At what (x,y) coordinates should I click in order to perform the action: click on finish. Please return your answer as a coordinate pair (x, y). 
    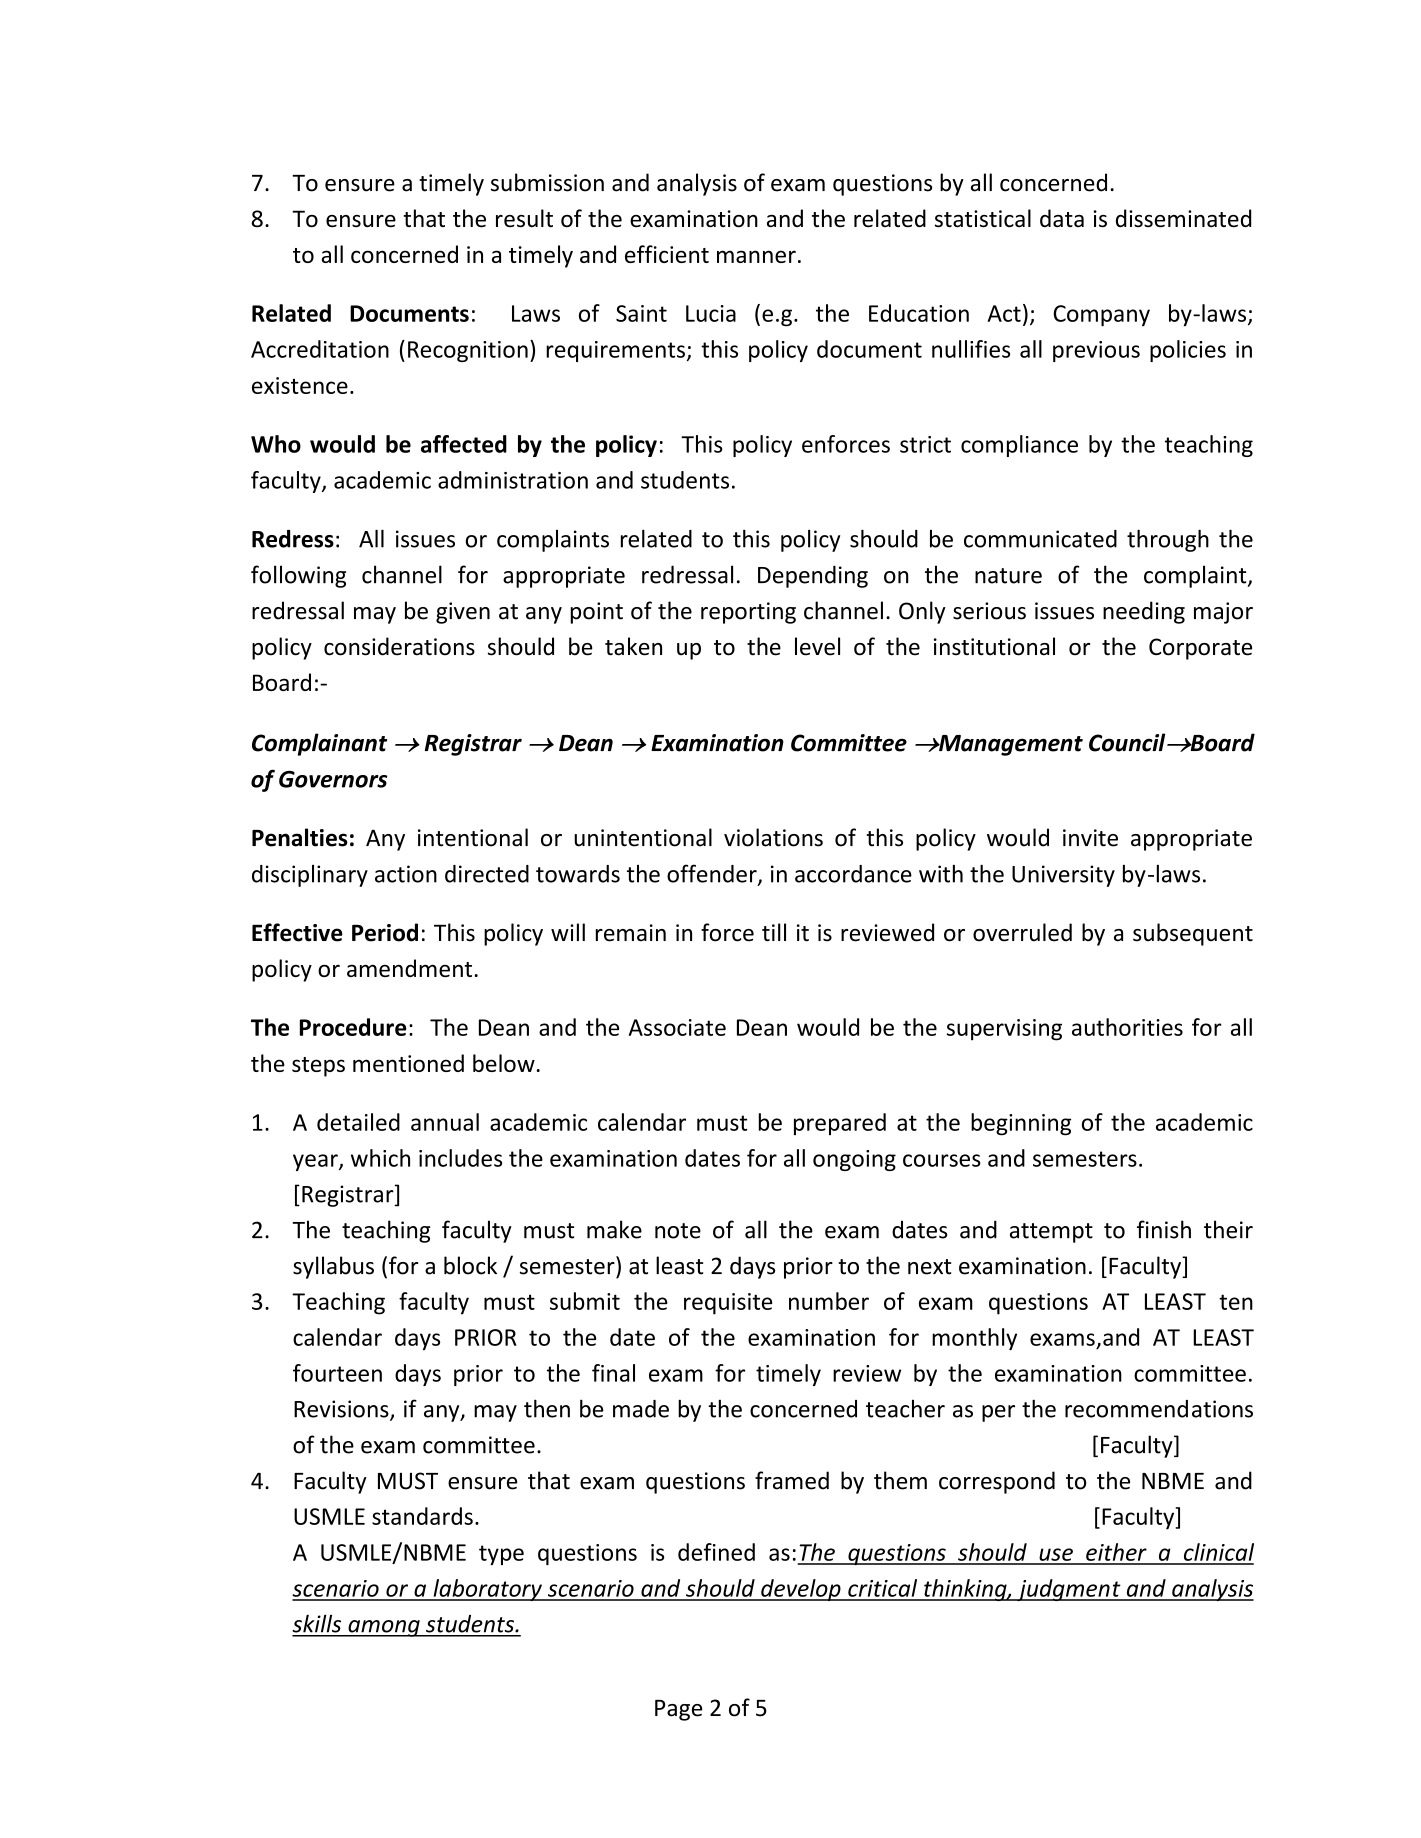
    Looking at the image, I should click on (1164, 1229).
